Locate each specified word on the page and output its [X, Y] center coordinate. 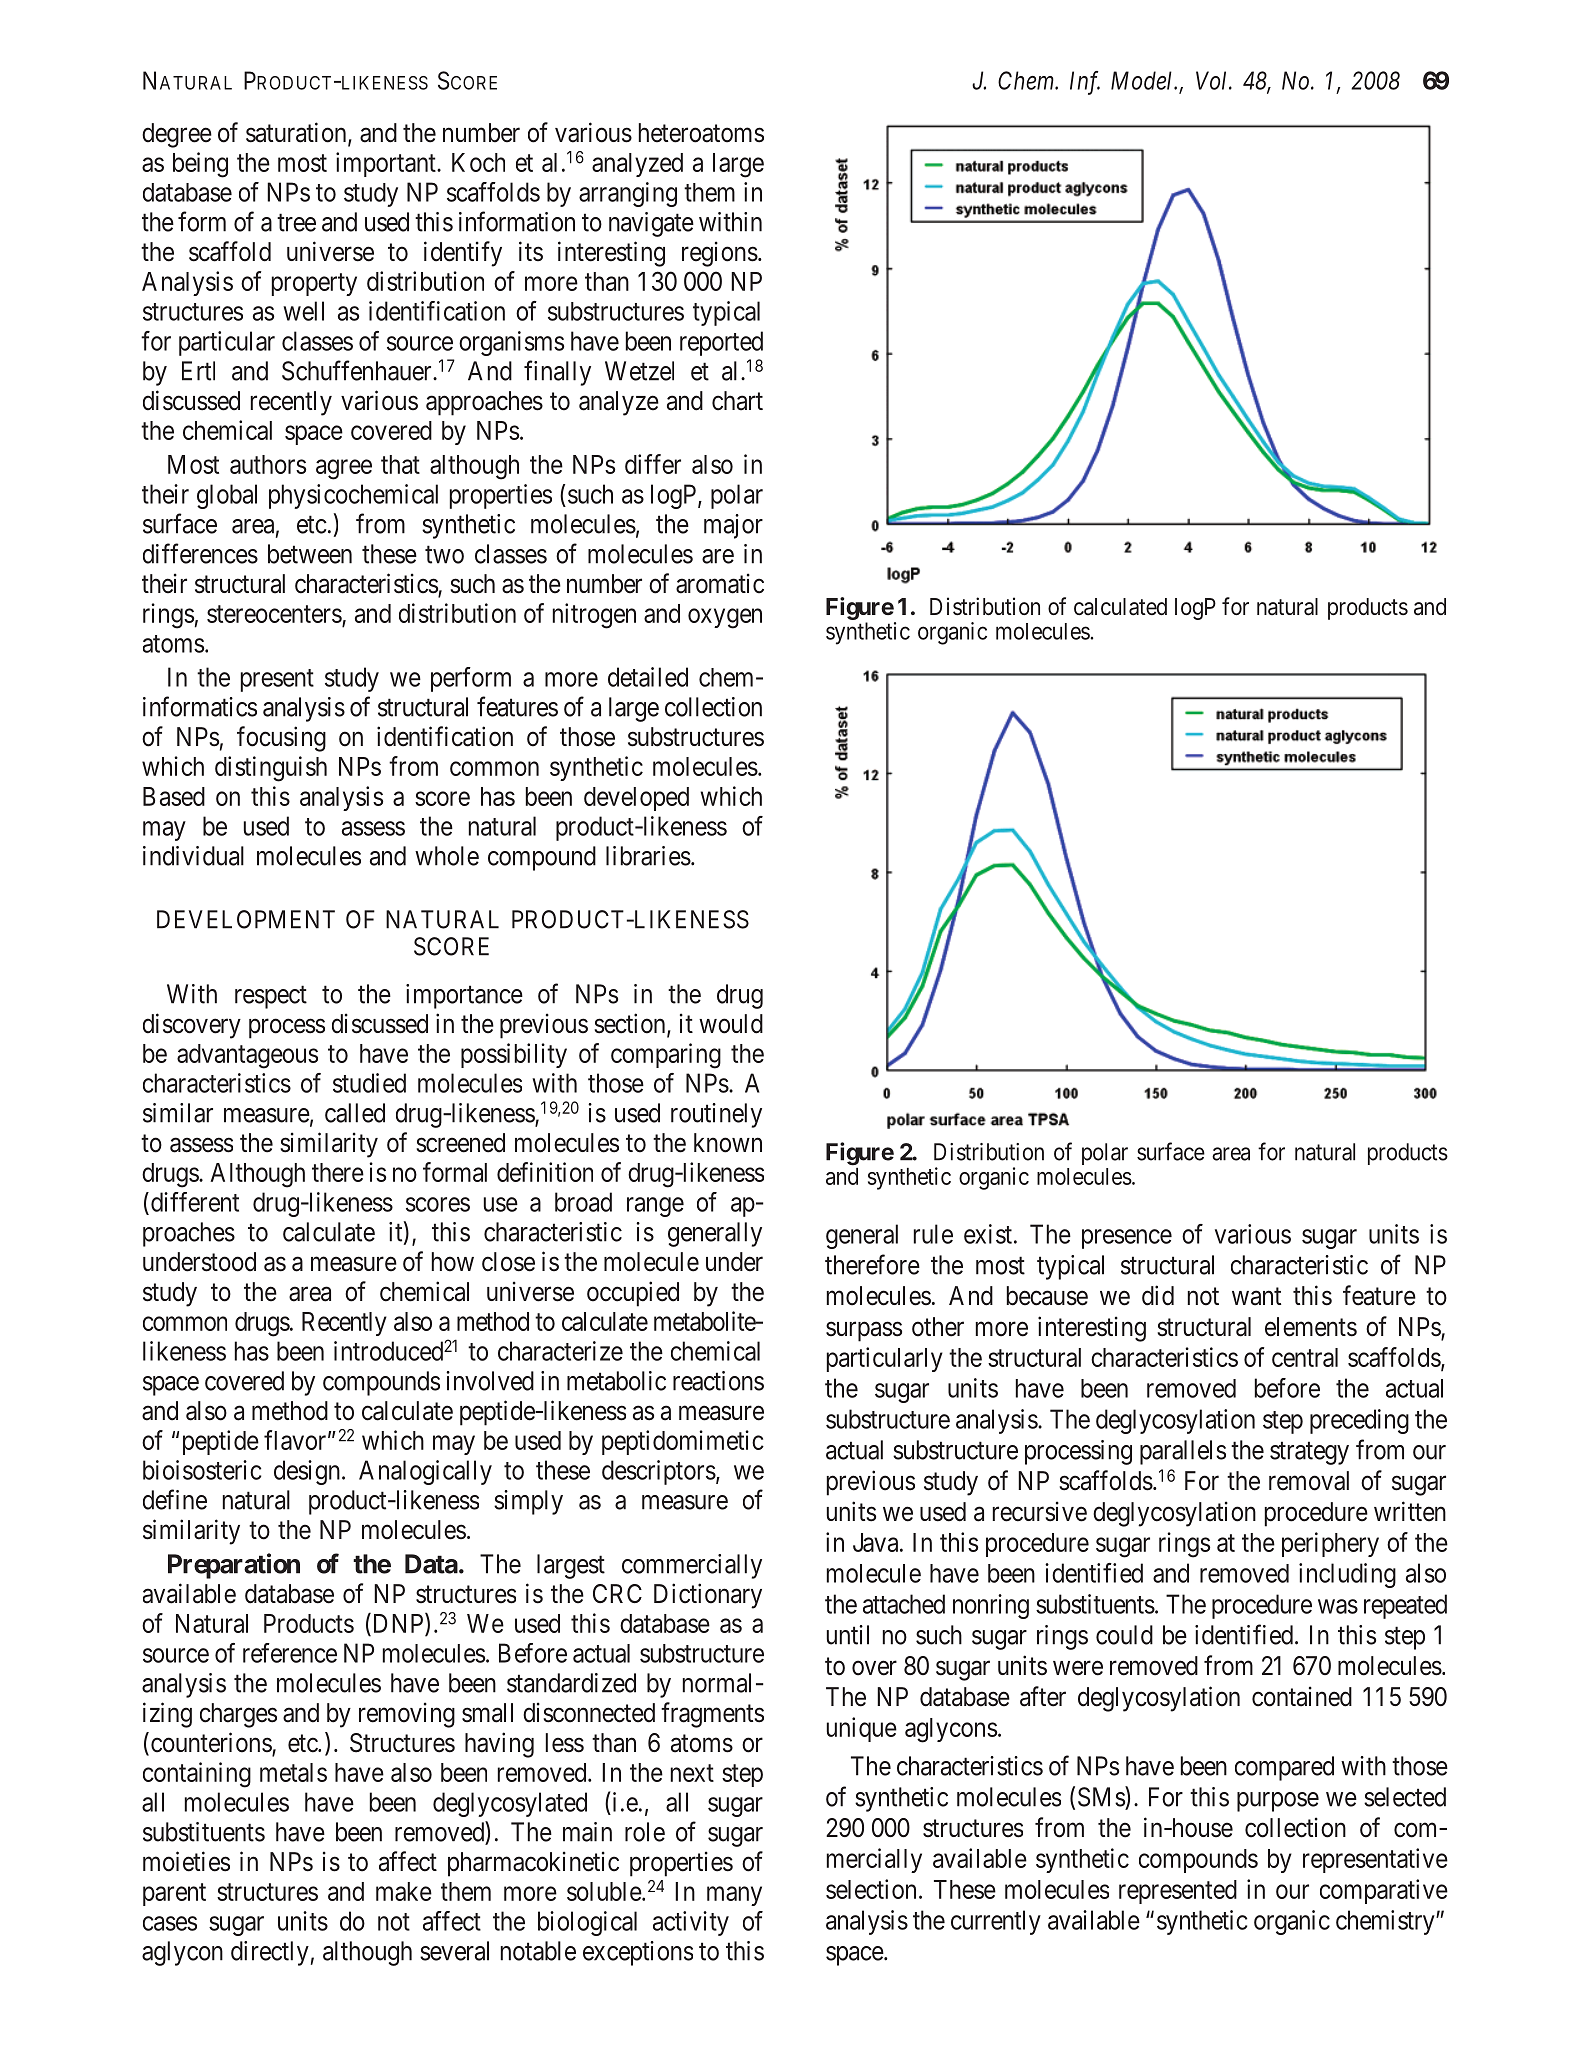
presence [1127, 1239]
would [731, 1024]
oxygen [725, 618]
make [404, 1891]
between [310, 554]
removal [1309, 1481]
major [733, 526]
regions [720, 254]
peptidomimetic [683, 1442]
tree [296, 223]
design [307, 1472]
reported [721, 343]
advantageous [247, 1056]
